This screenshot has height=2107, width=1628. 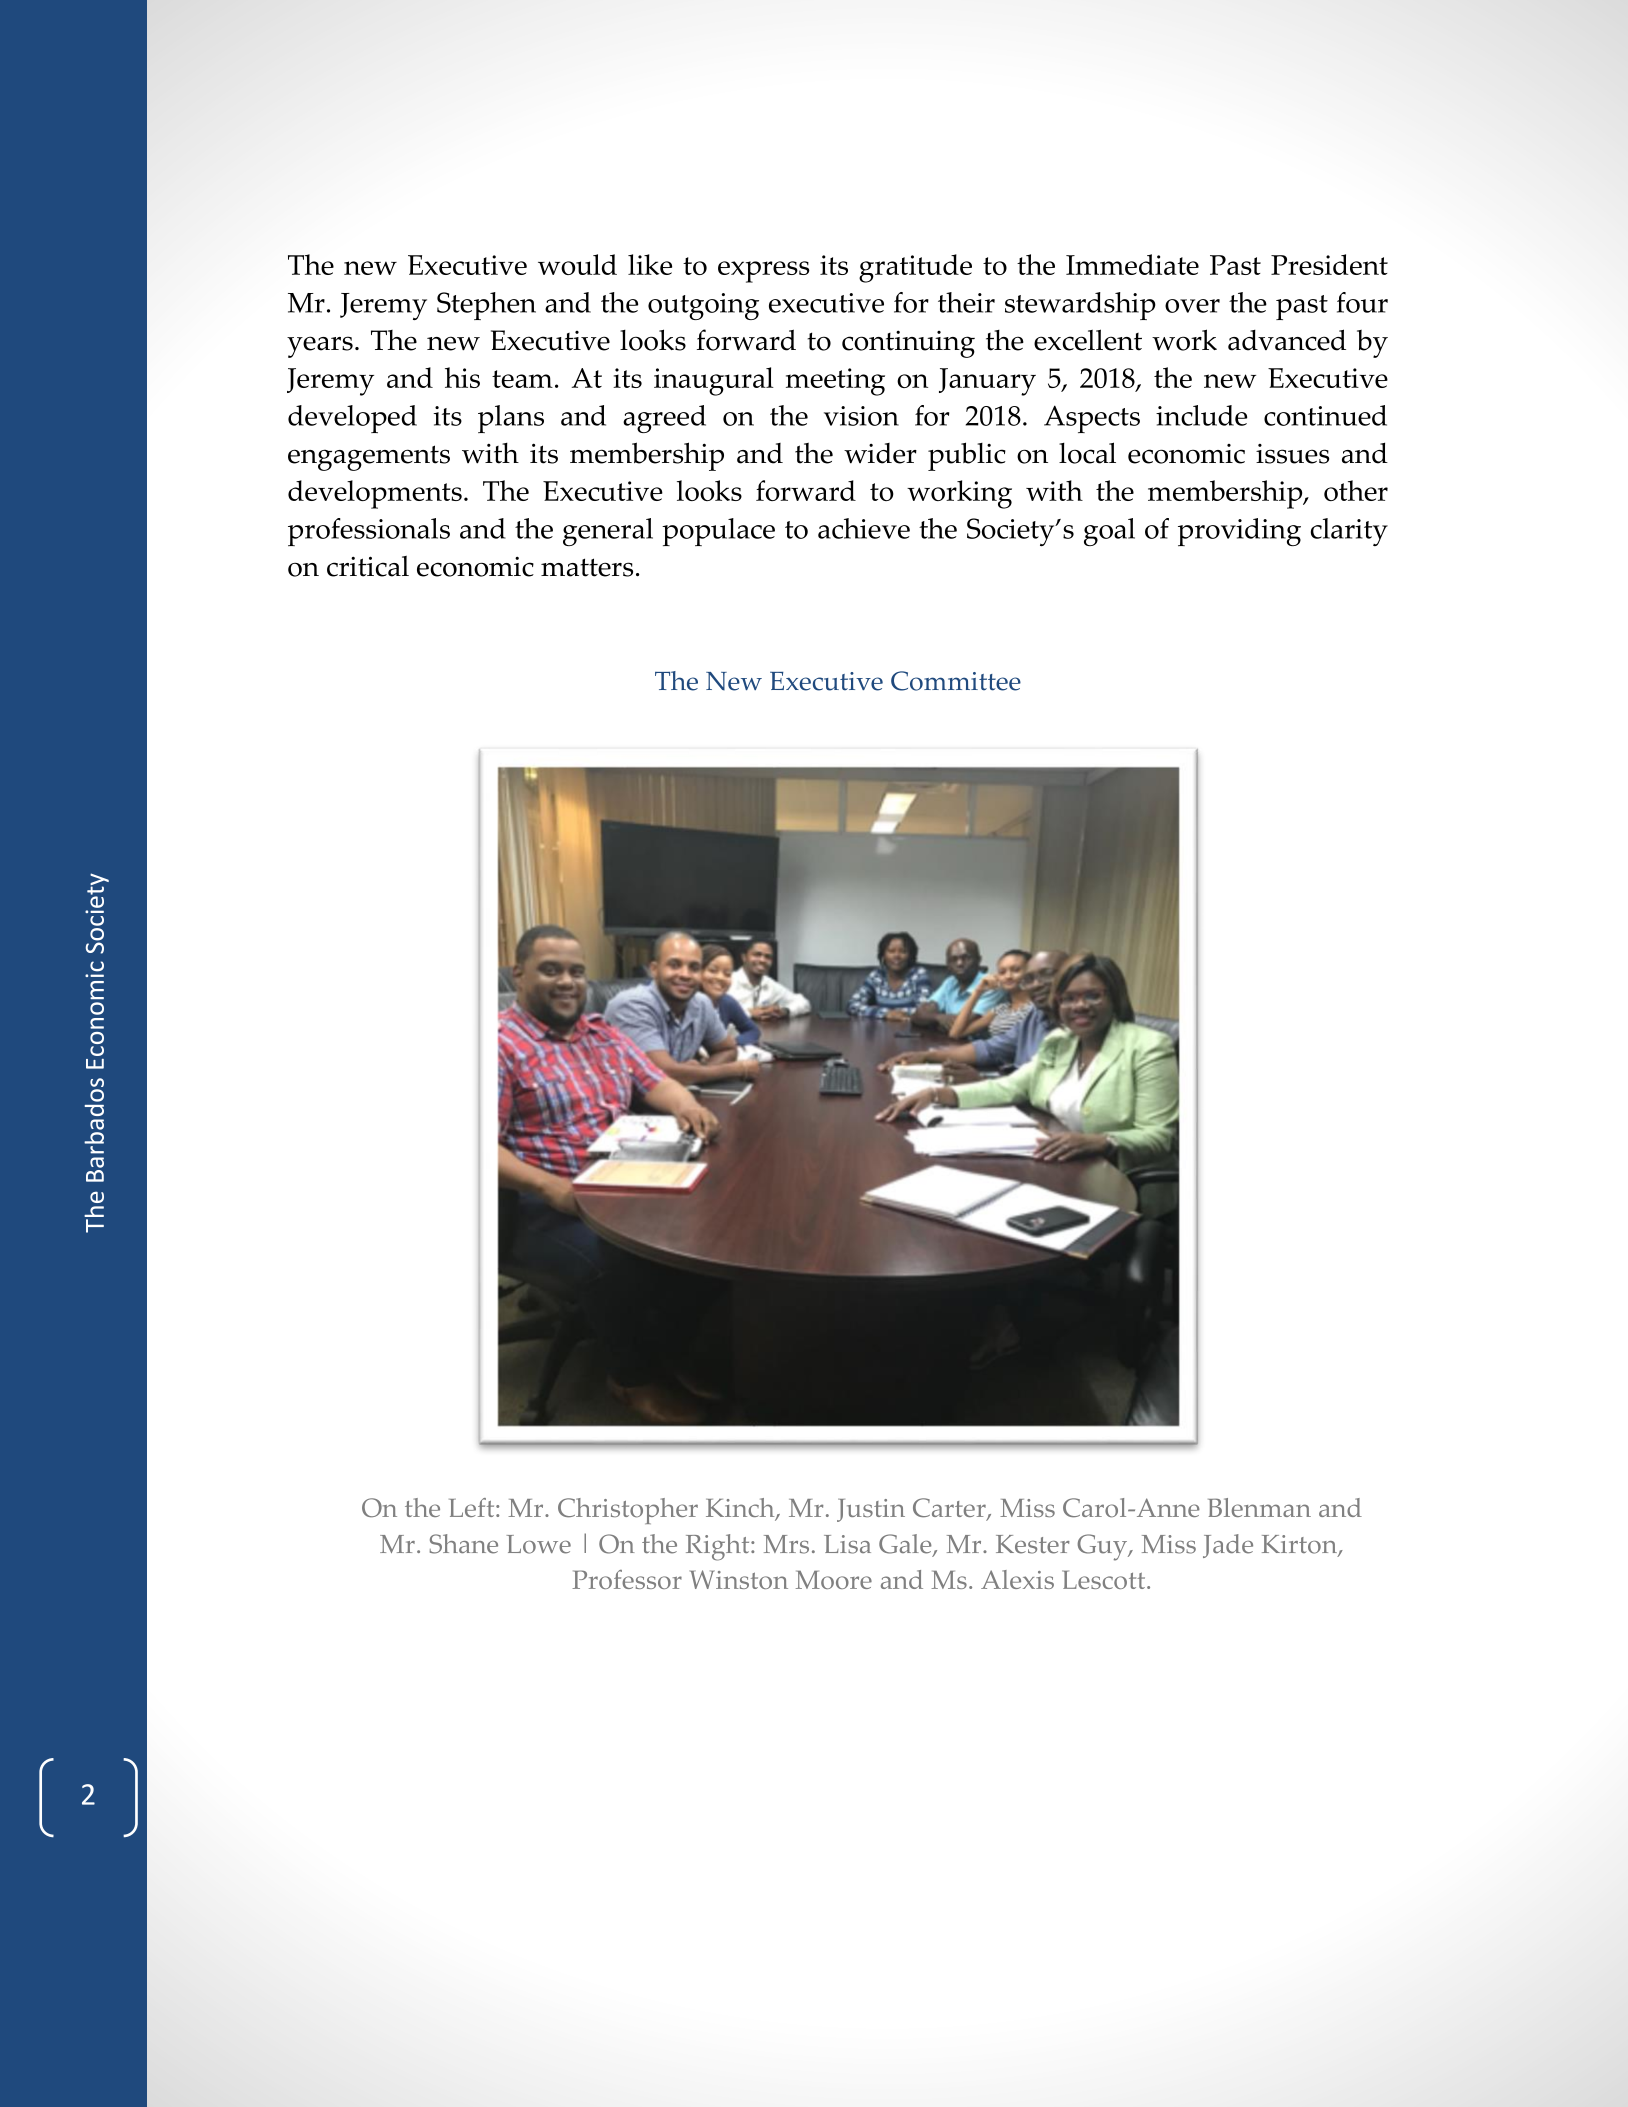 What do you see at coordinates (956, 681) in the screenshot?
I see `Committee` at bounding box center [956, 681].
